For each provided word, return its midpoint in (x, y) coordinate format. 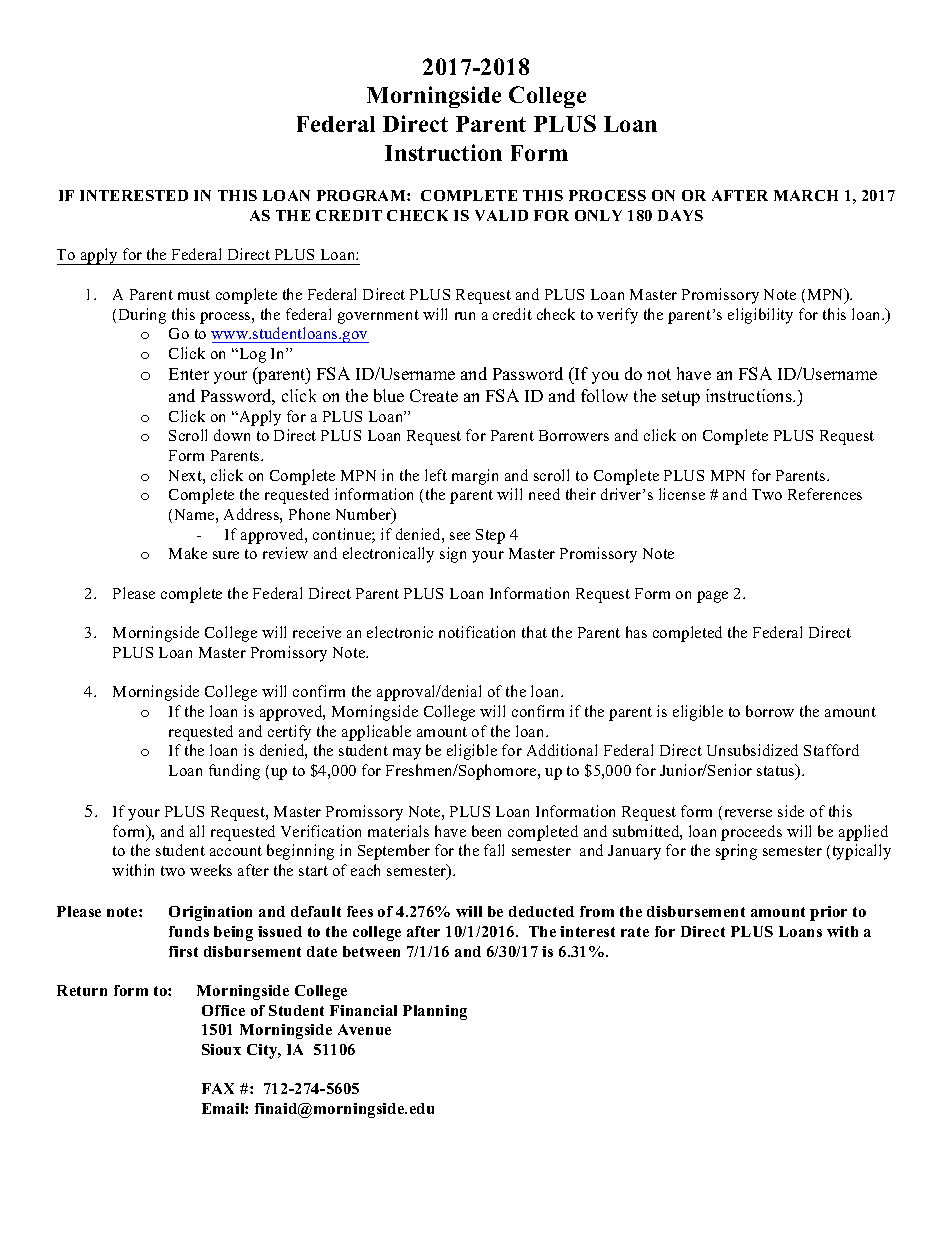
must (194, 295)
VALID (501, 215)
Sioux (221, 1049)
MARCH (806, 195)
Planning (435, 1012)
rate (635, 932)
